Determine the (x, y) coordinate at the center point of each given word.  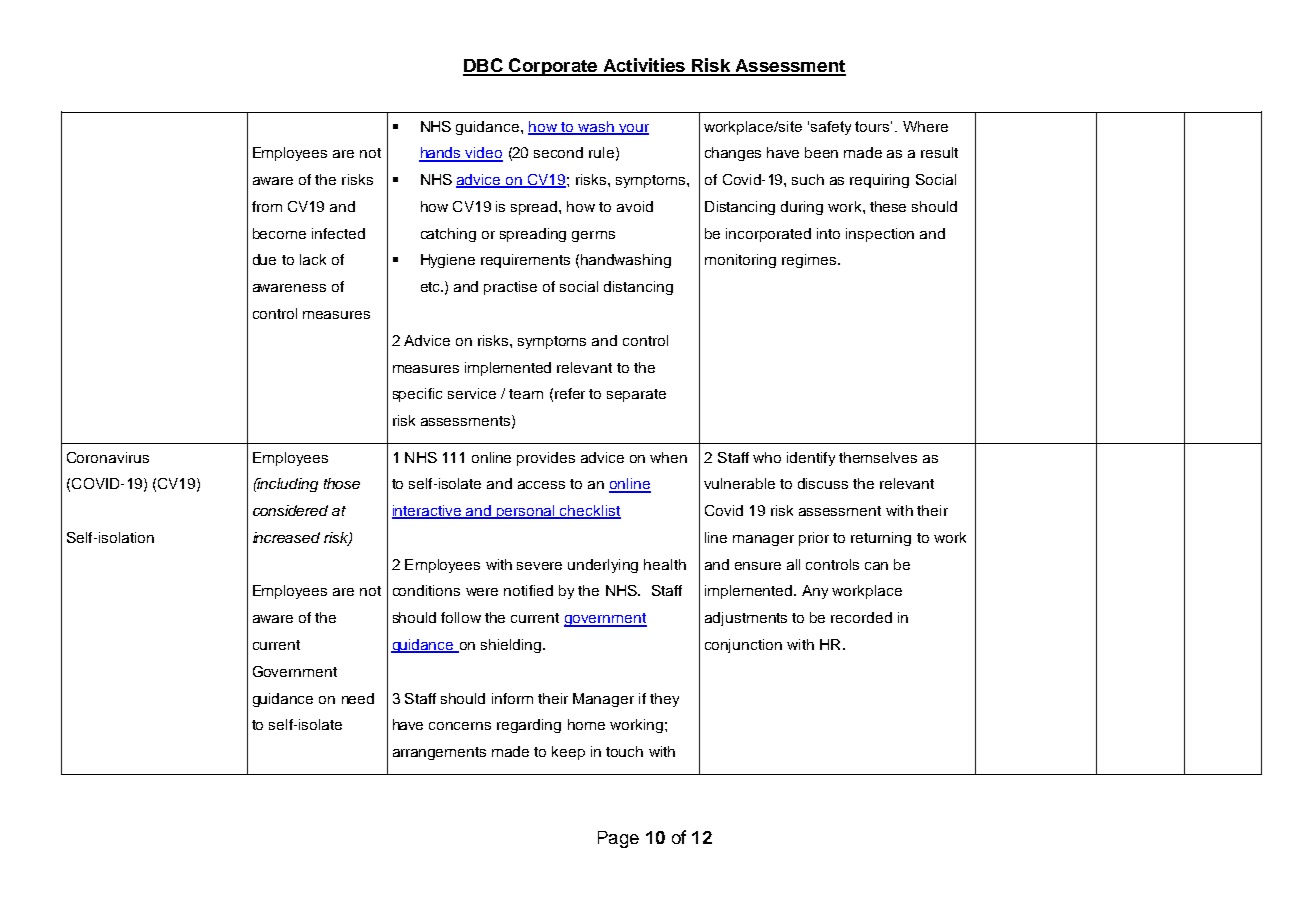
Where (925, 126)
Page (618, 839)
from (267, 206)
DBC (484, 66)
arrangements (439, 753)
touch (624, 751)
